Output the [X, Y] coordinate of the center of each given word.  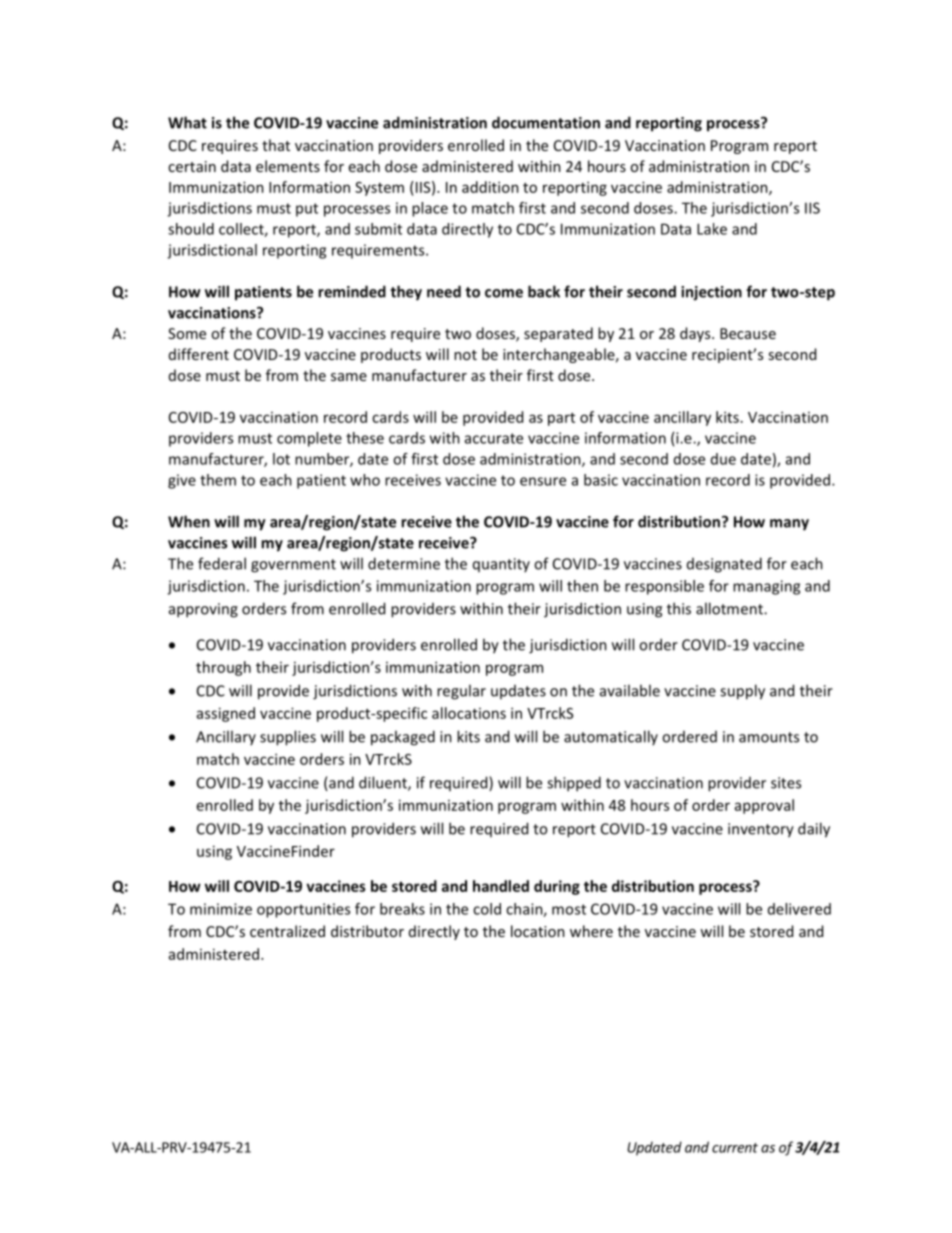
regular [461, 692]
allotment [730, 608]
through [223, 668]
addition [490, 187]
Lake [712, 229]
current [735, 1148]
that [276, 145]
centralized [287, 931]
